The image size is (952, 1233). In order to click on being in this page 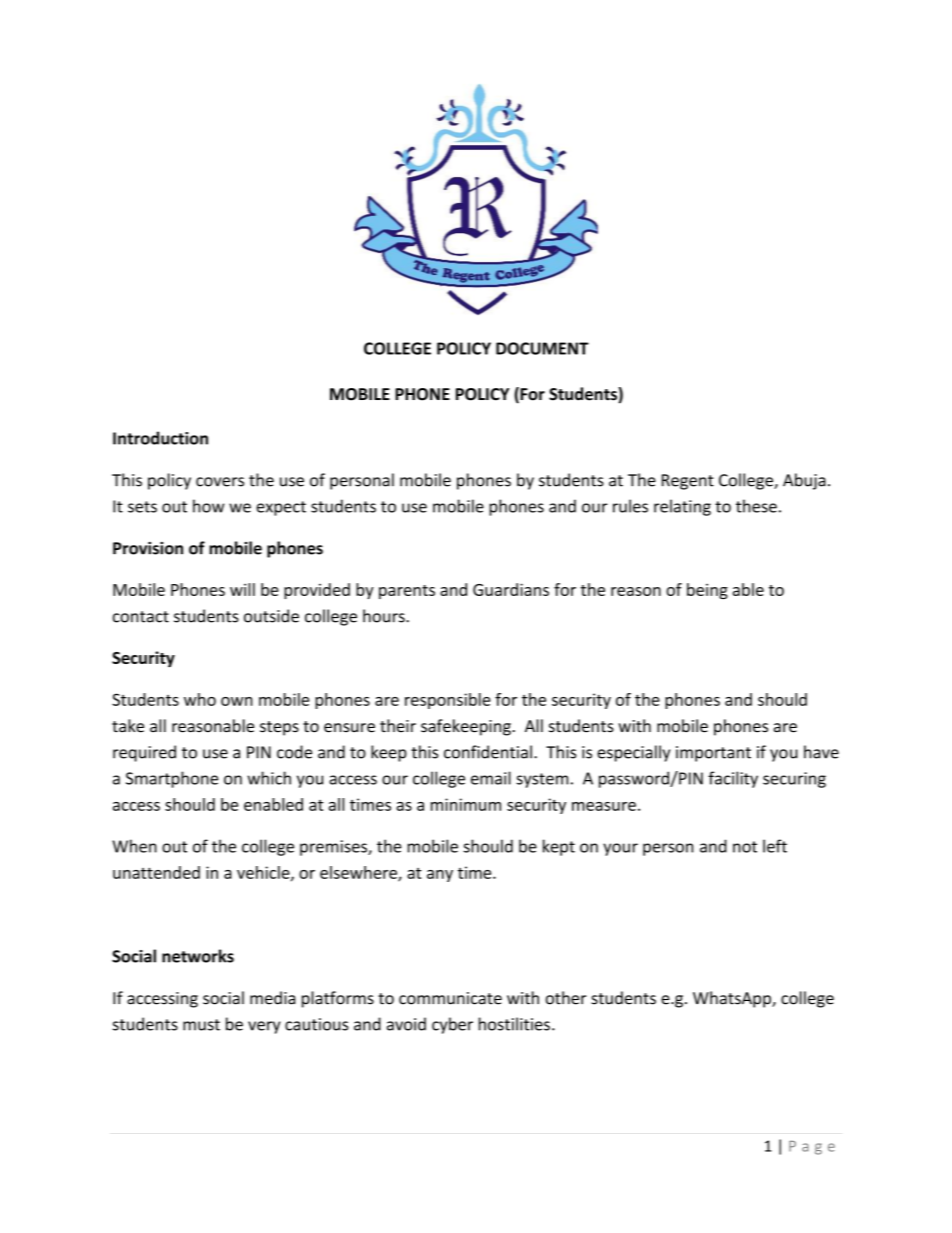, I will do `click(707, 591)`.
